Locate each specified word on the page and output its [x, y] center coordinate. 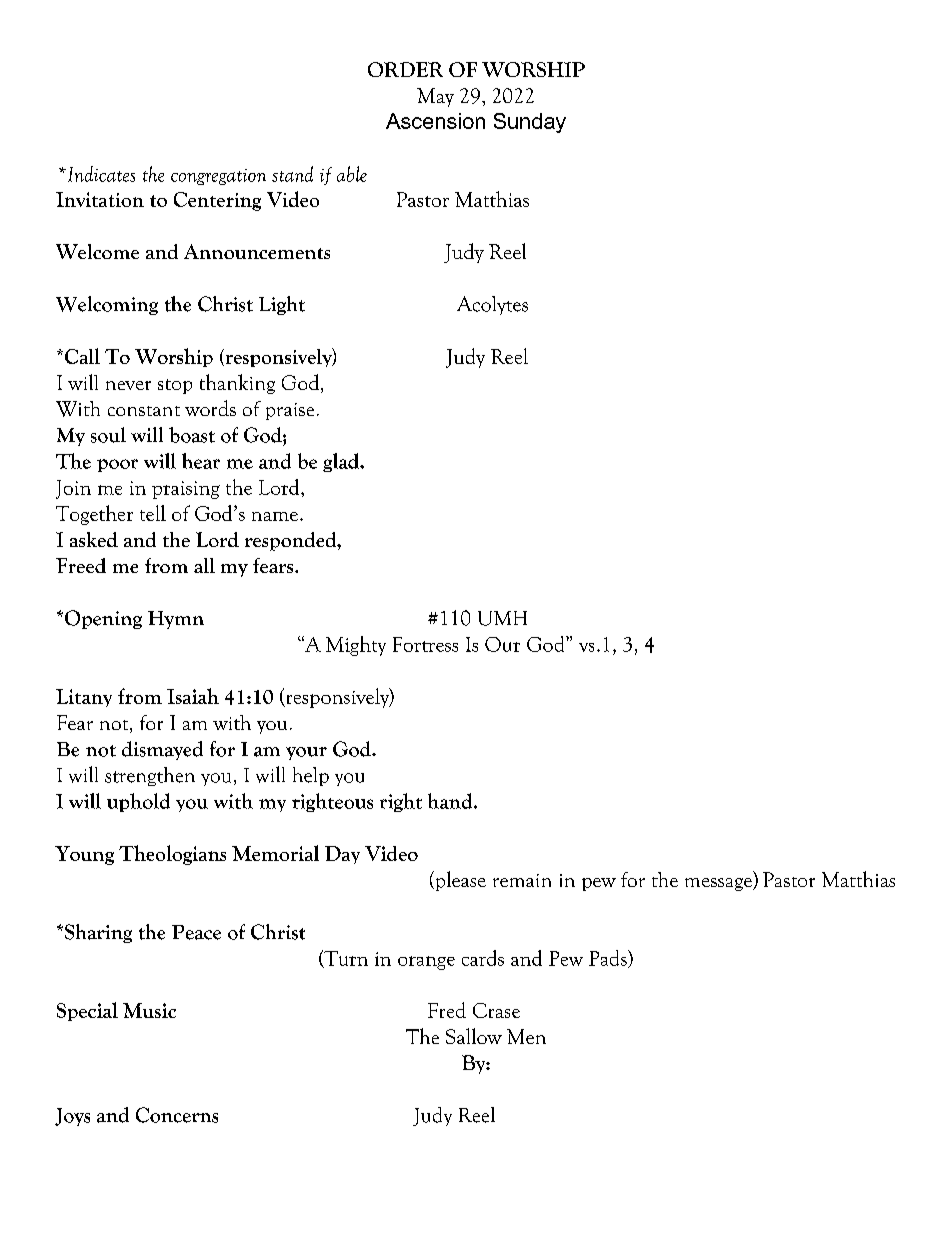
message [719, 884]
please [459, 881]
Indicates [101, 174]
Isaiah [193, 696]
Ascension [435, 121]
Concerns [177, 1115]
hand [451, 801]
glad [342, 462]
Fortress [425, 644]
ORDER [405, 69]
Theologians [172, 855]
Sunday [530, 123]
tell [153, 513]
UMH [502, 618]
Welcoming [107, 305]
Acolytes [492, 305]
